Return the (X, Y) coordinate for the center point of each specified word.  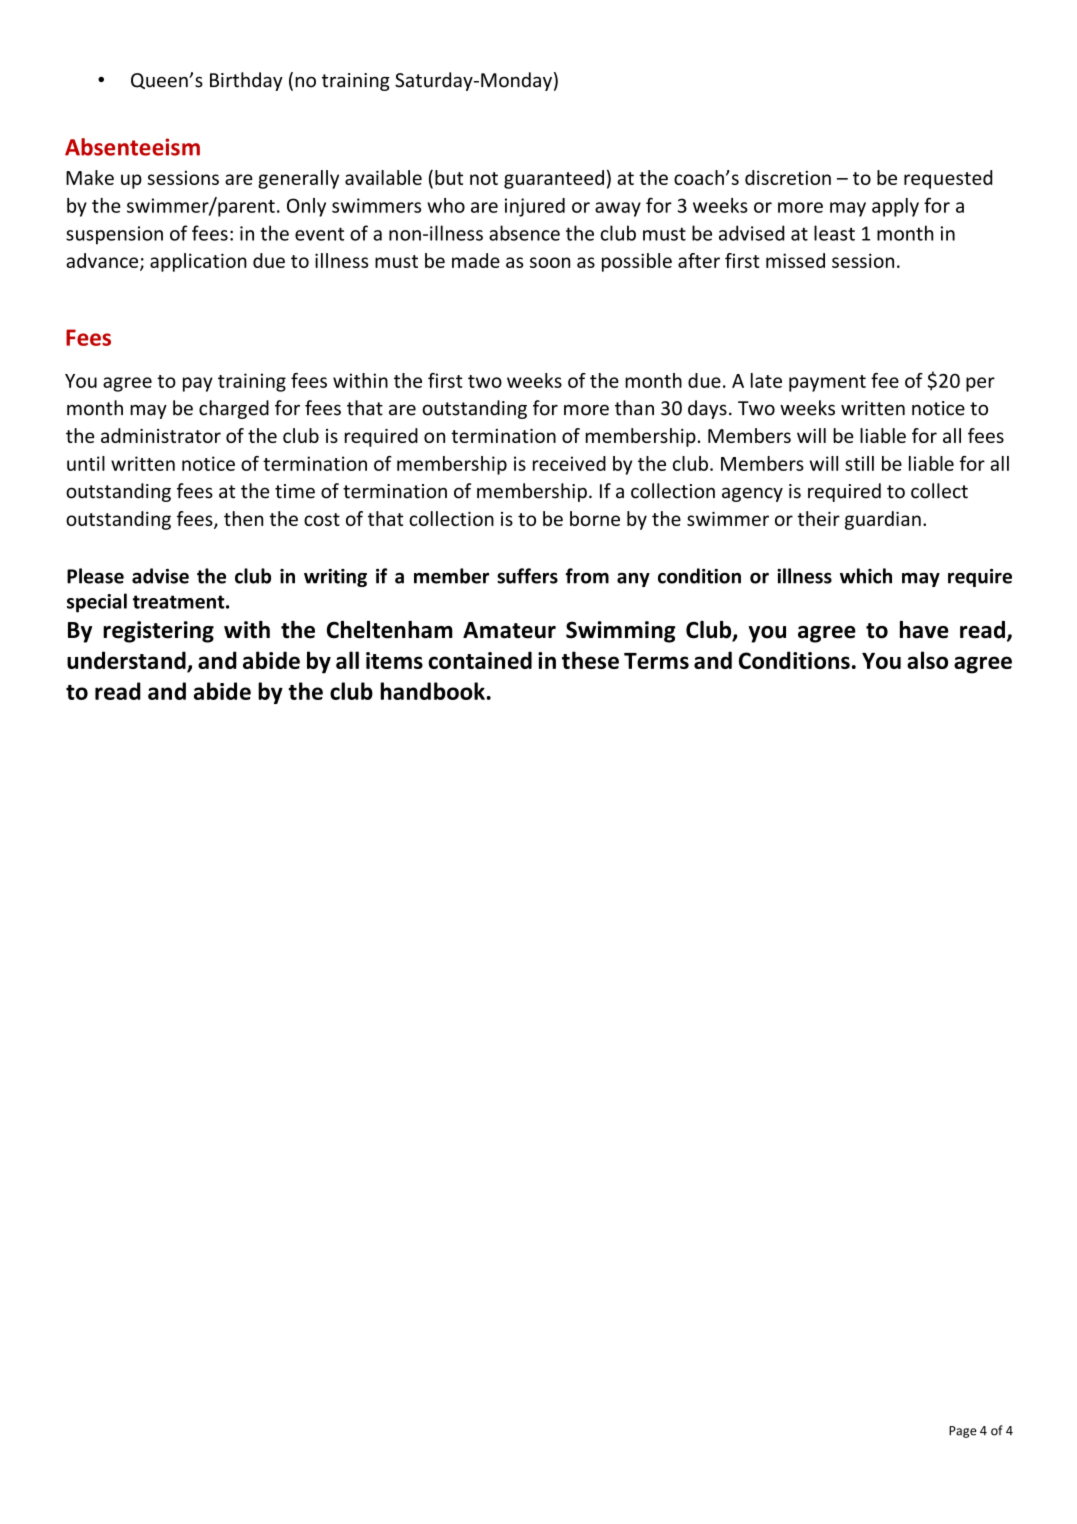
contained (480, 660)
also (927, 660)
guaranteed (554, 179)
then (243, 518)
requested (948, 179)
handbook (432, 691)
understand (127, 661)
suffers (527, 576)
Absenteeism (132, 147)
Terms (656, 661)
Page (963, 1432)
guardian (883, 520)
